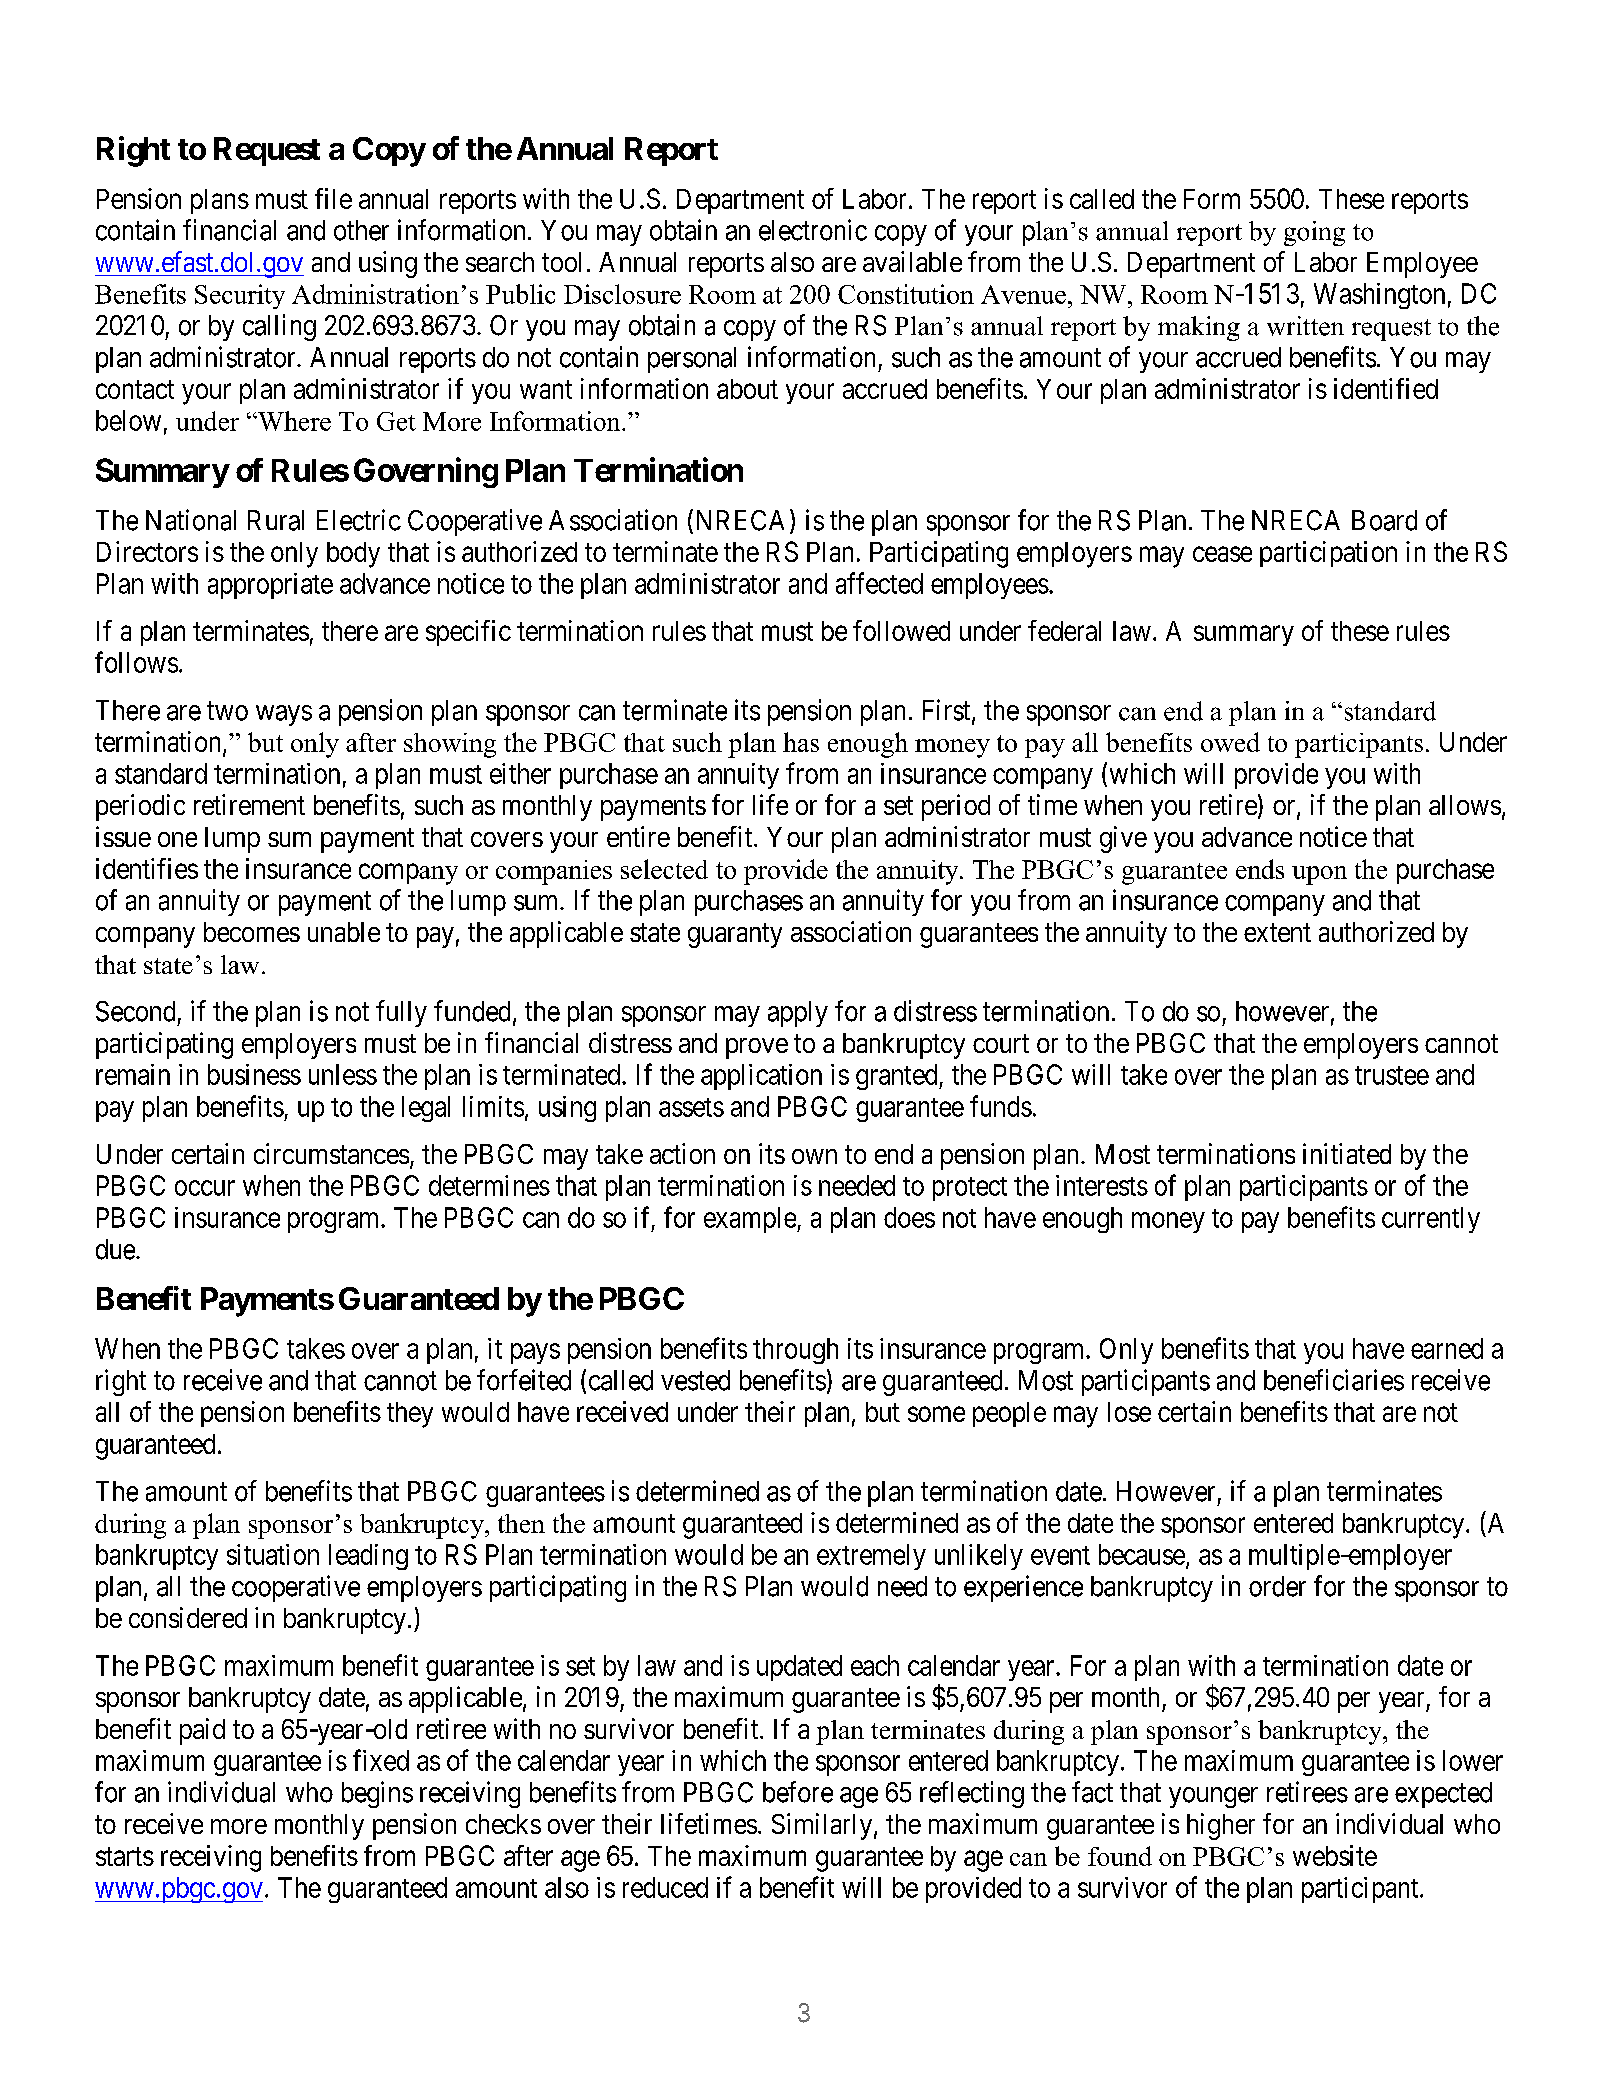  I want to click on entire, so click(638, 836).
